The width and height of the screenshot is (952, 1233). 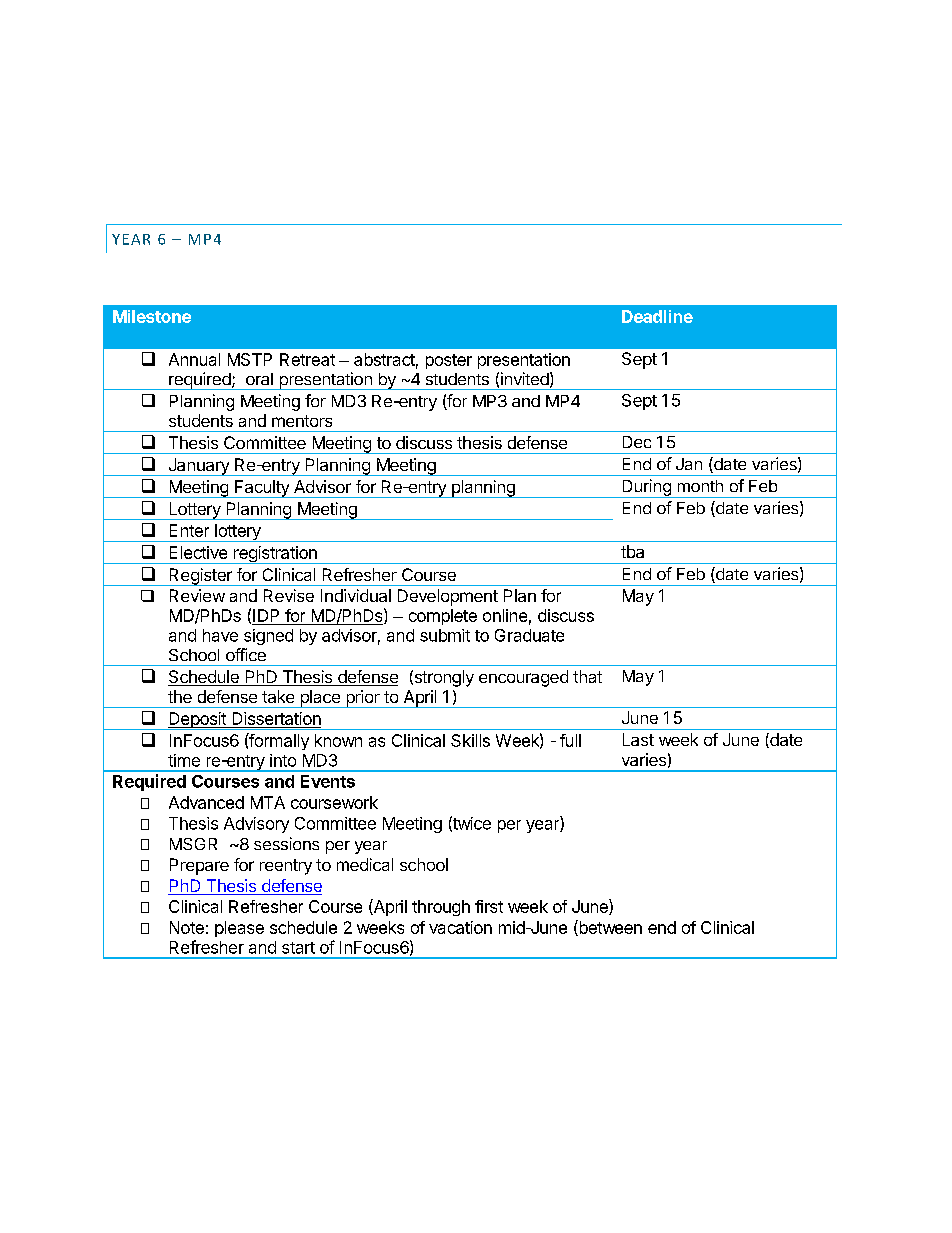 I want to click on Individual, so click(x=356, y=595).
